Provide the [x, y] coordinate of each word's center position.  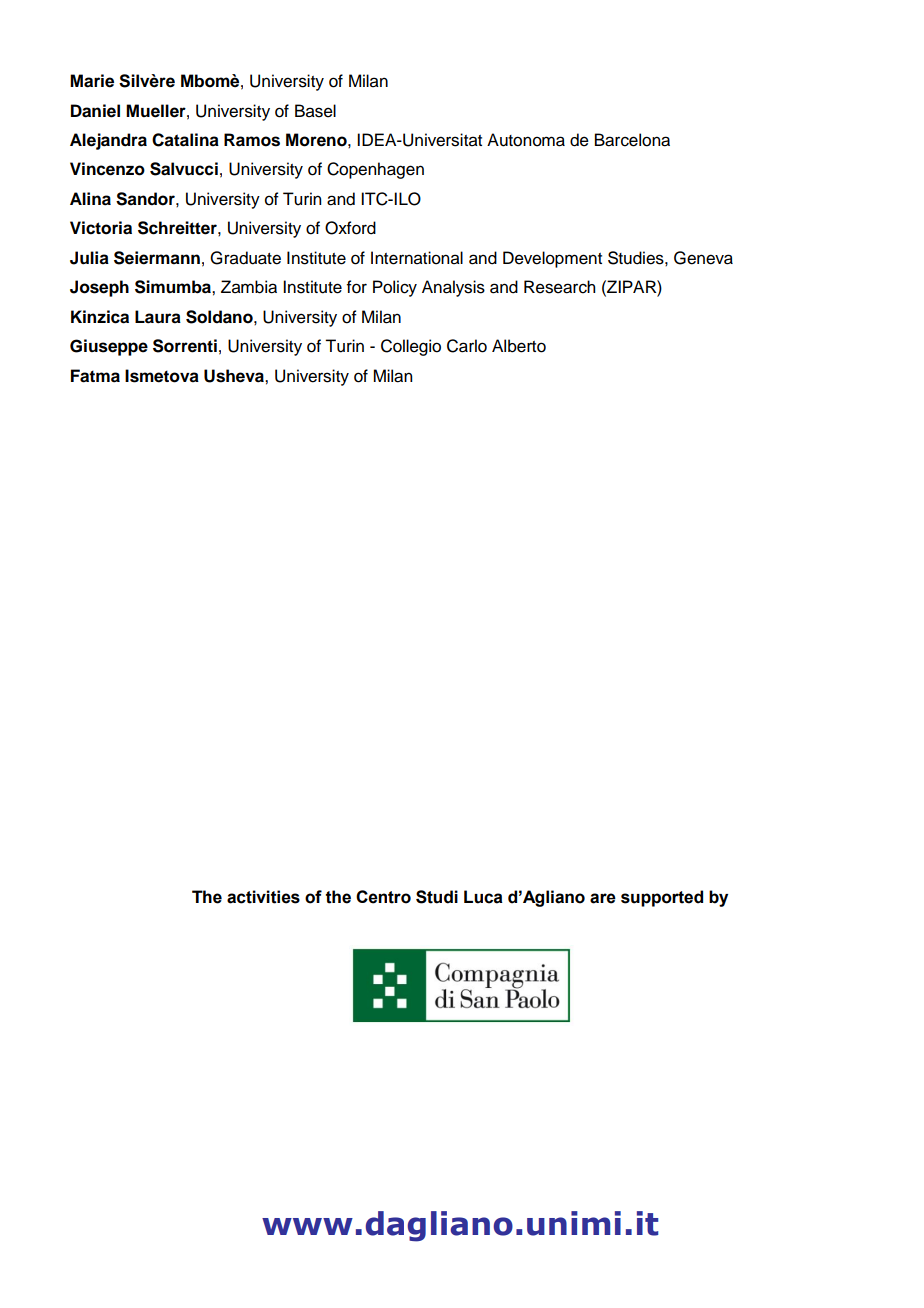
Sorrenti [185, 346]
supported [662, 898]
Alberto [519, 346]
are [603, 898]
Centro [383, 897]
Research [559, 287]
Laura [158, 317]
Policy [395, 288]
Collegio [411, 347]
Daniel [95, 111]
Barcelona [632, 140]
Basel [315, 111]
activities [263, 897]
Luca [483, 897]
